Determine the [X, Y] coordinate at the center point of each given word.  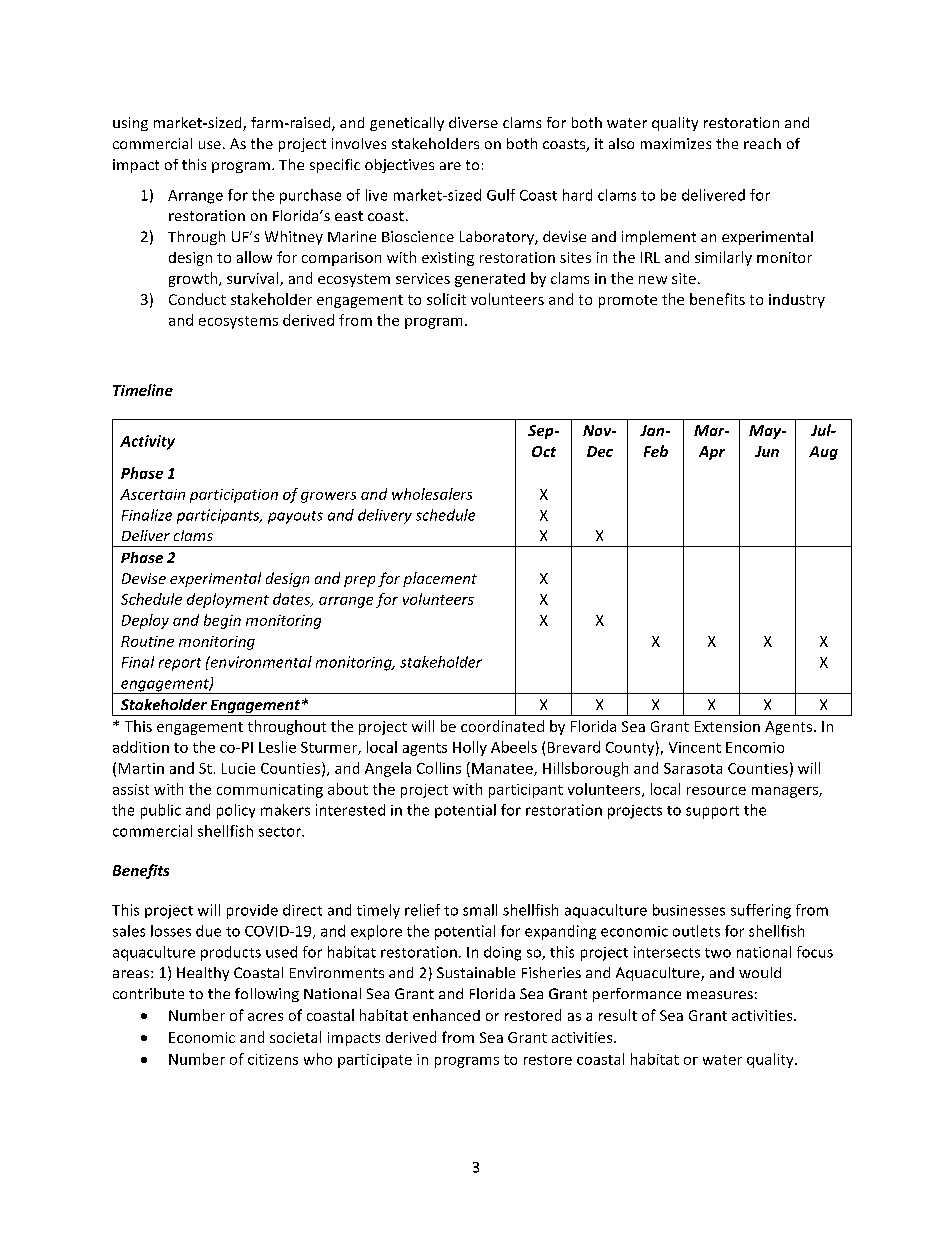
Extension [727, 726]
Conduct [197, 299]
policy [236, 811]
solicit [446, 299]
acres [265, 1017]
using [130, 124]
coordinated [502, 726]
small [480, 910]
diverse [473, 122]
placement [440, 579]
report [180, 664]
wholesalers [432, 494]
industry [797, 301]
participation [234, 496]
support [712, 812]
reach [762, 143]
